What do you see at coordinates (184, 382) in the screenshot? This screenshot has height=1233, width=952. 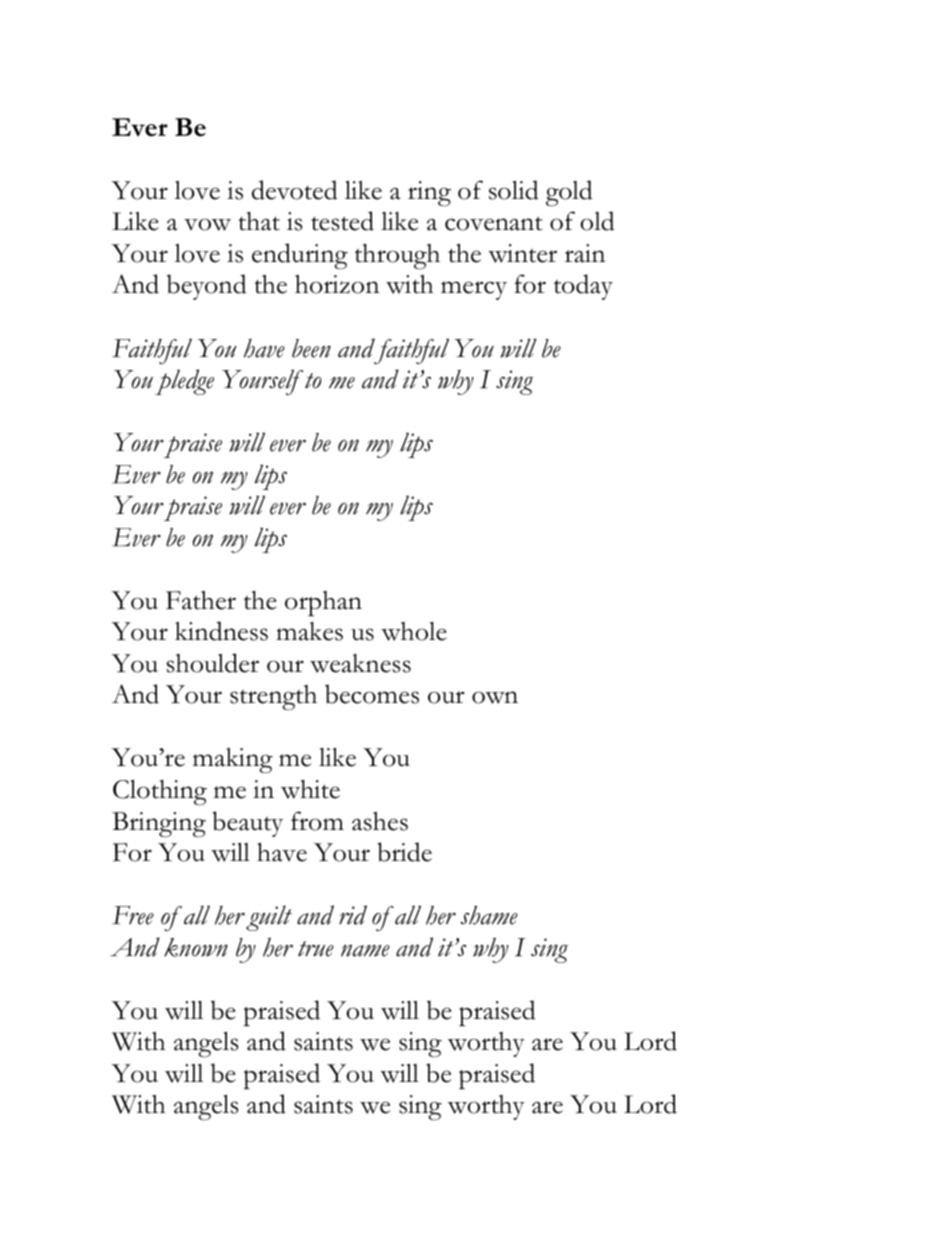 I see `pledge` at bounding box center [184, 382].
